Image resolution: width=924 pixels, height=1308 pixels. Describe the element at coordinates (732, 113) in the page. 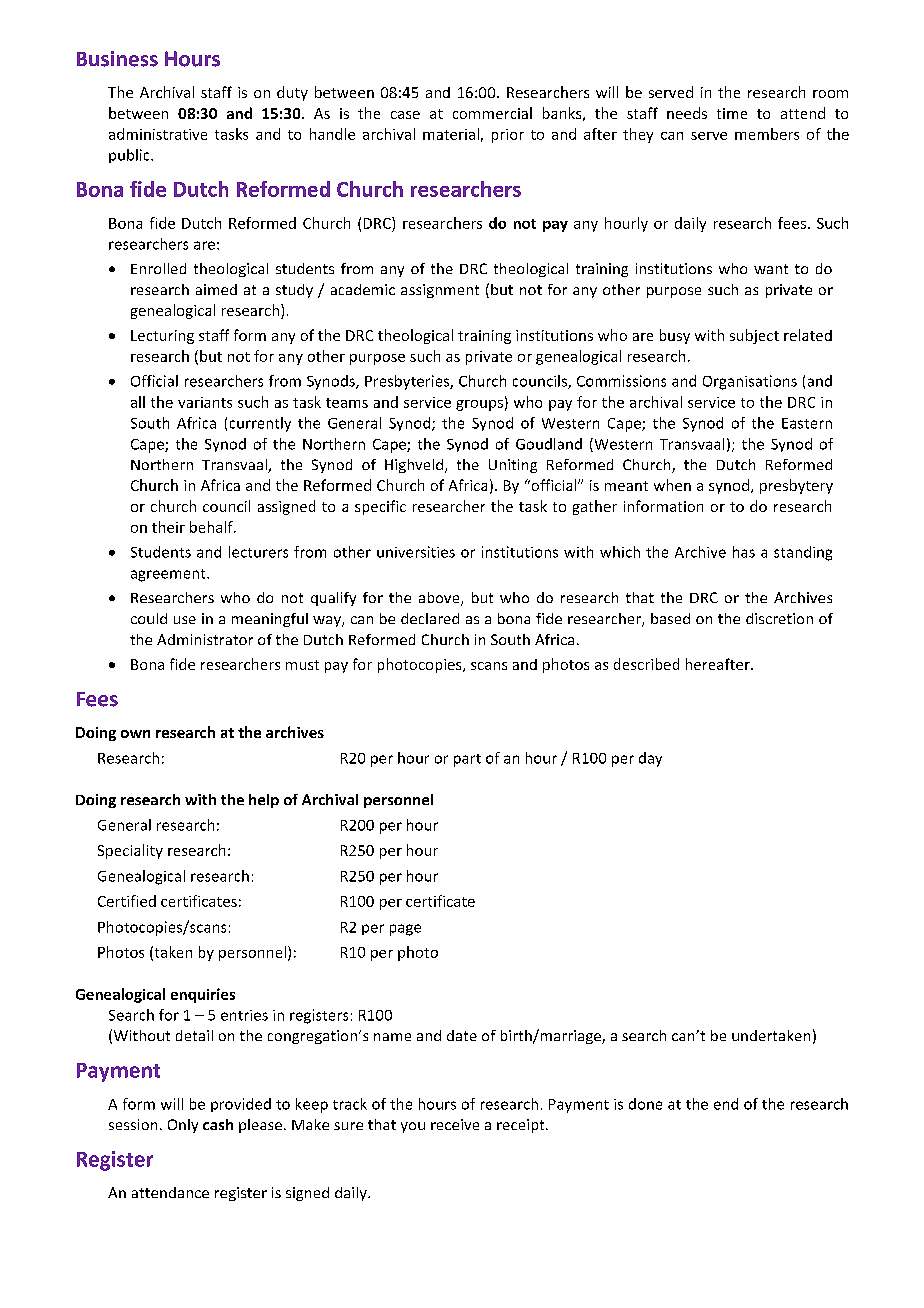

I see `time` at that location.
